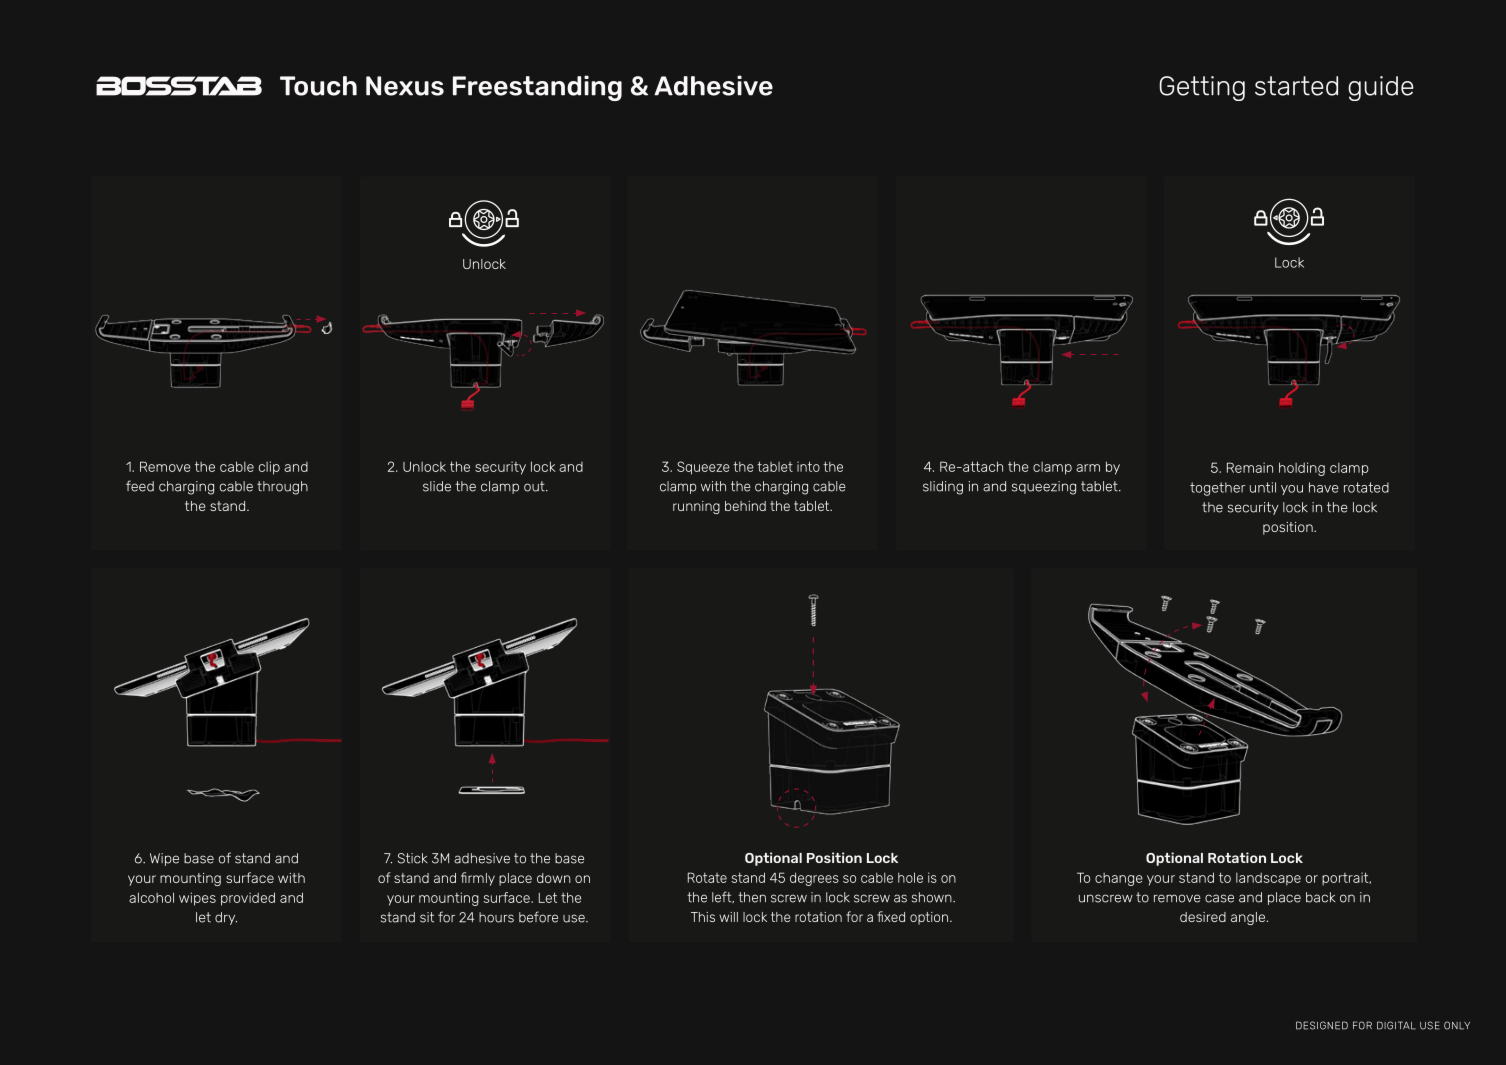 This page has width=1506, height=1065. I want to click on through, so click(282, 488).
